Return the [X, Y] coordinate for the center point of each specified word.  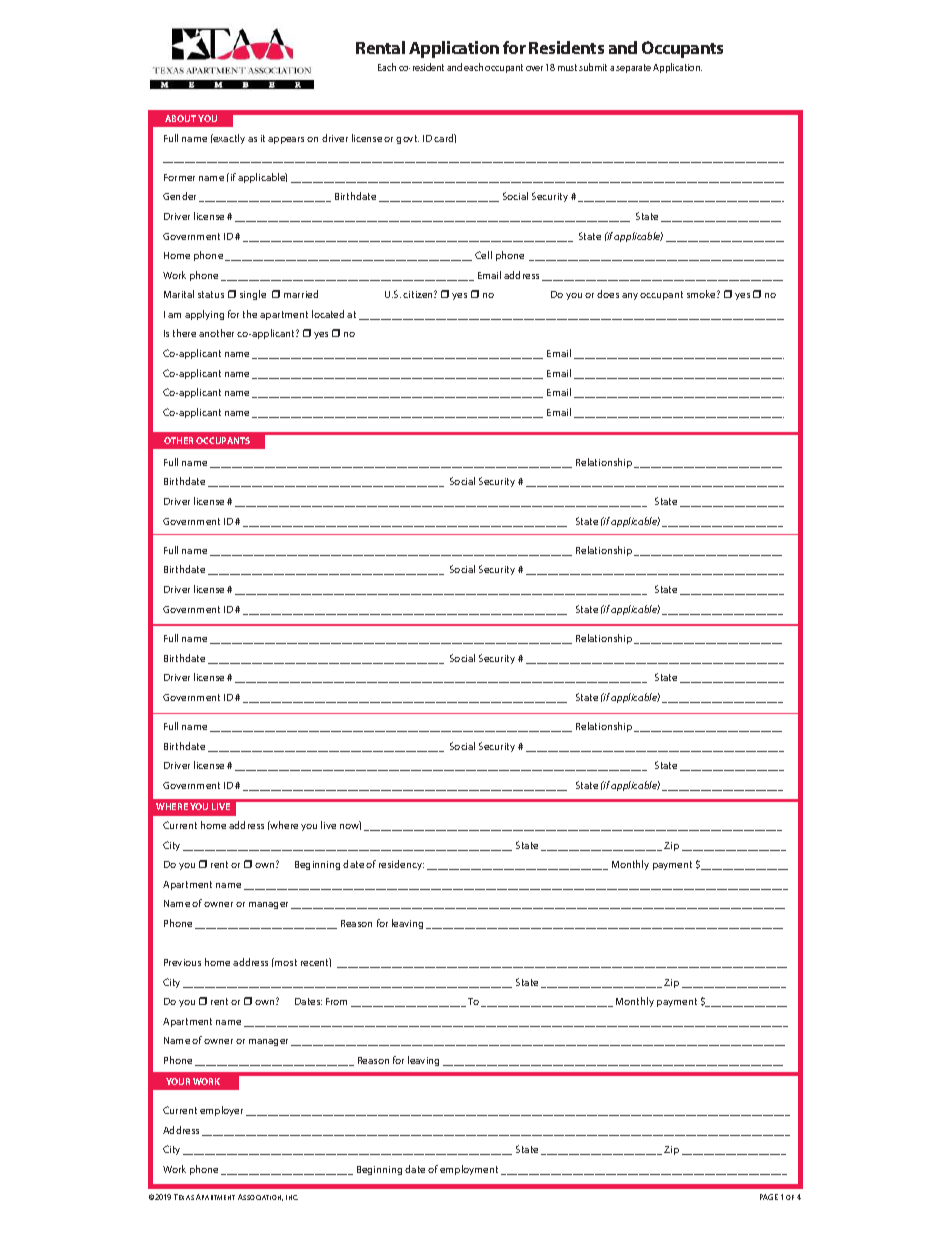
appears [286, 140]
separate [633, 68]
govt [407, 139]
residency [401, 865]
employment [469, 1170]
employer [221, 1111]
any [630, 296]
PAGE [769, 1197]
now [350, 826]
